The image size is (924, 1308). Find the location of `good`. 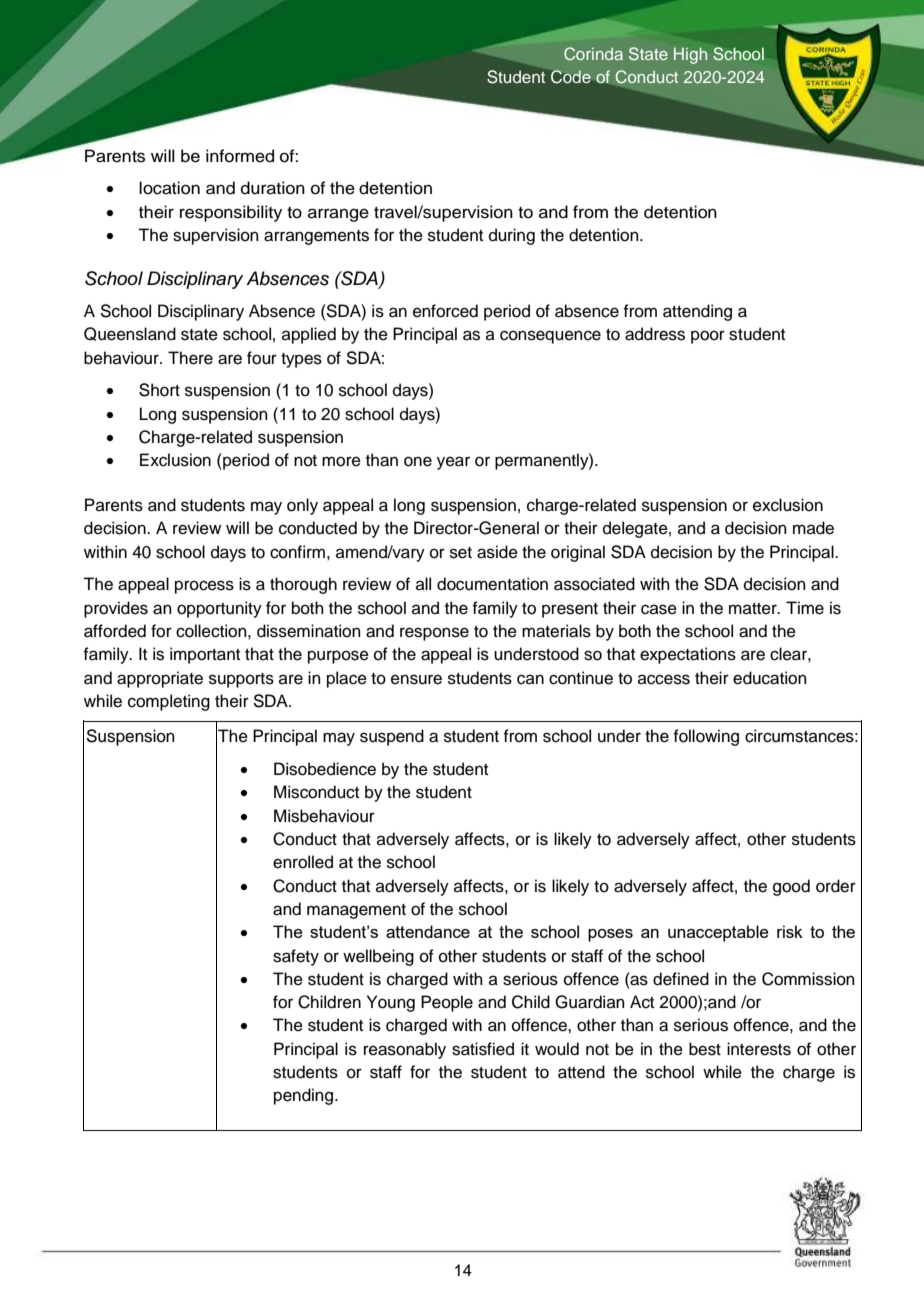

good is located at coordinates (791, 887).
